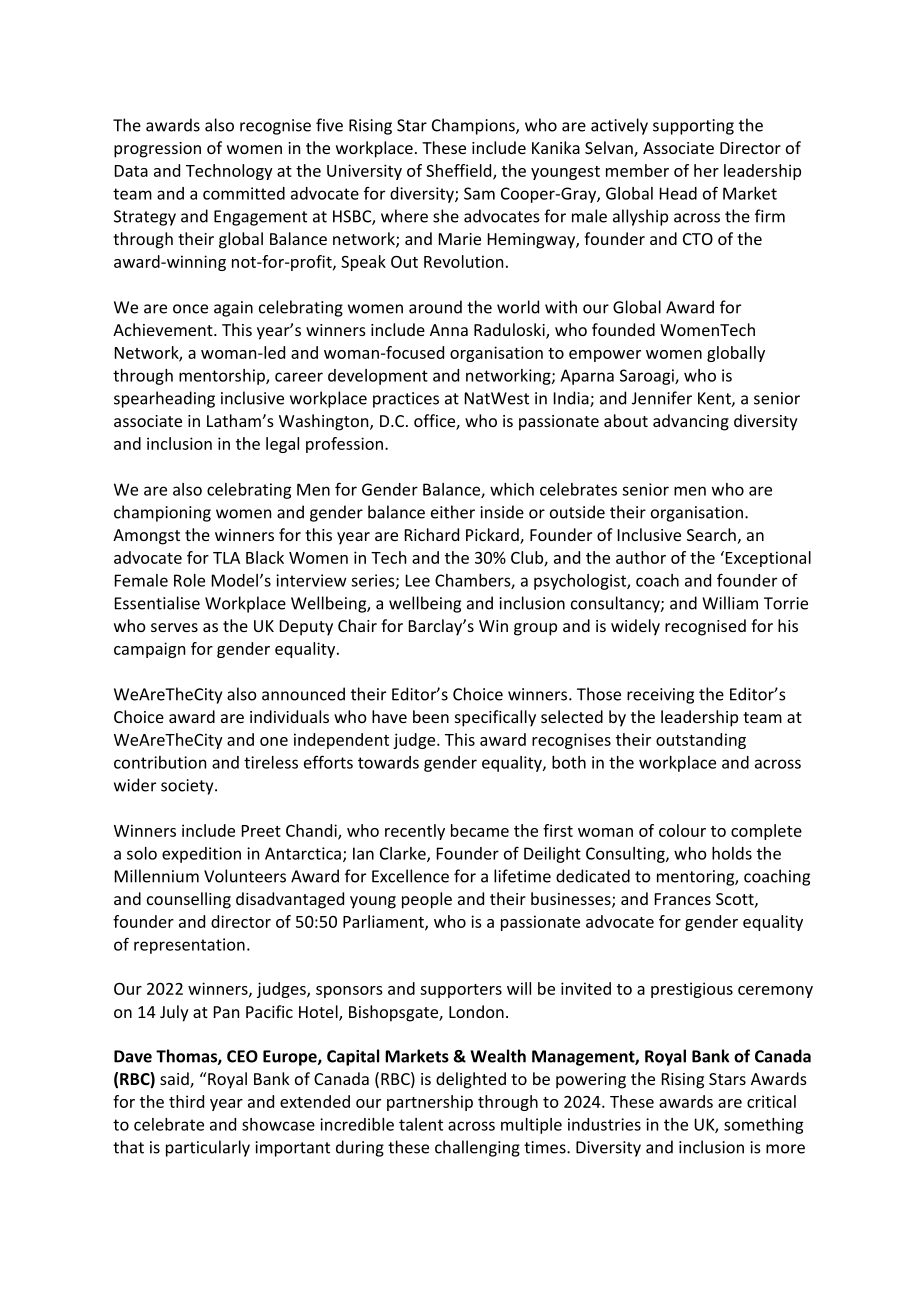 This page has height=1308, width=924. Describe the element at coordinates (186, 1101) in the page. I see `third` at that location.
